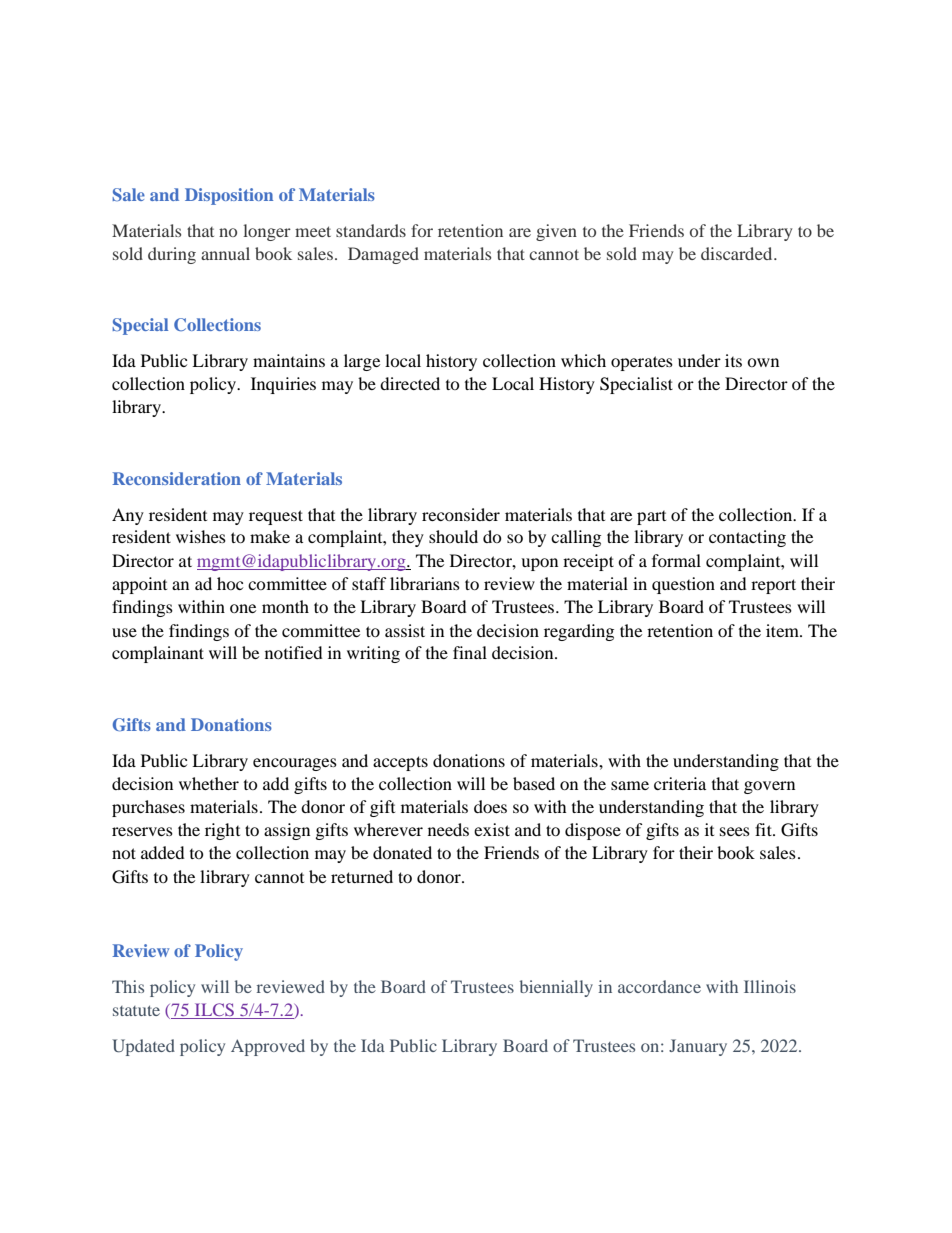  What do you see at coordinates (283, 385) in the page?
I see `Inquiries` at bounding box center [283, 385].
